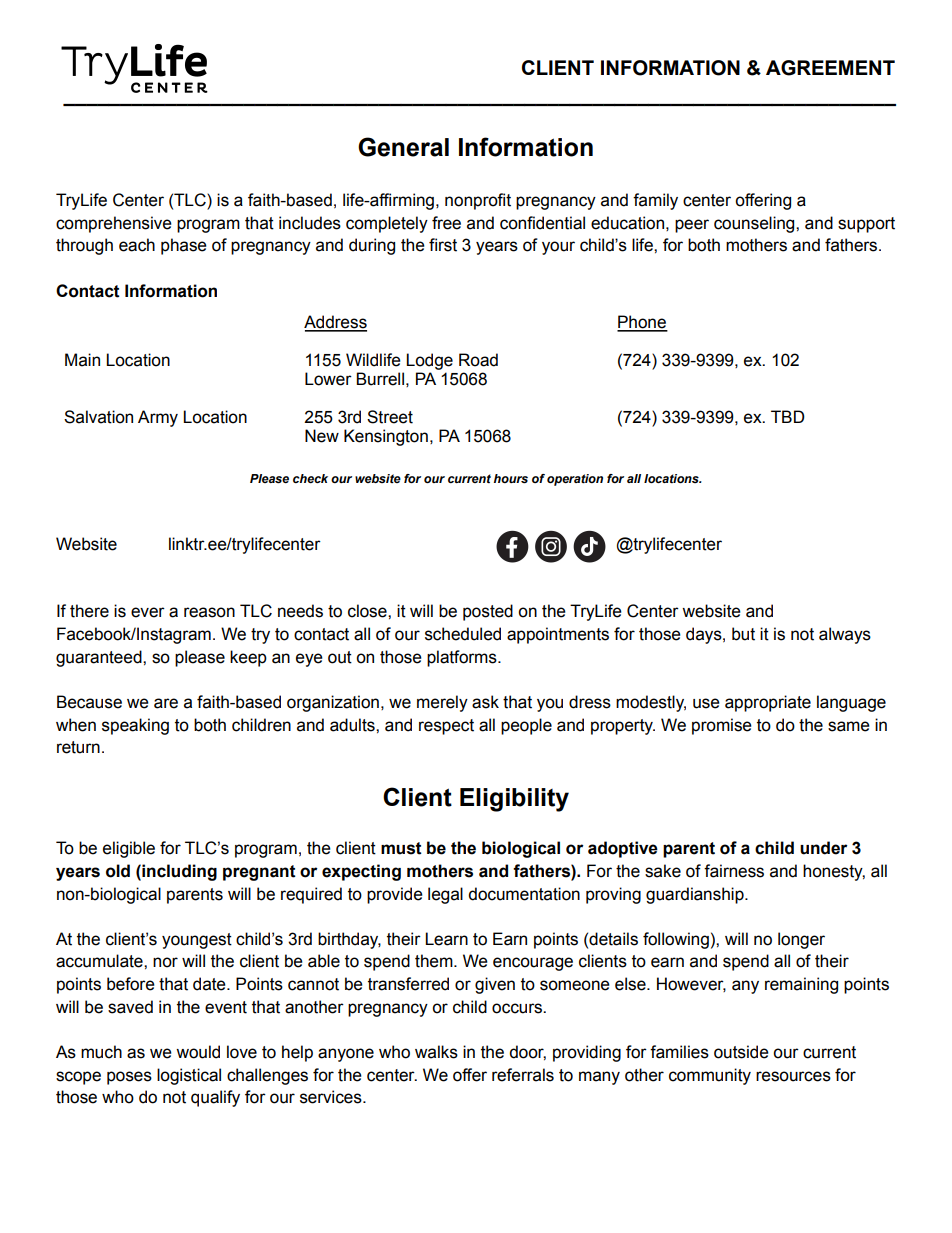 This image has width=952, height=1233. Describe the element at coordinates (722, 726) in the image. I see `promise` at that location.
